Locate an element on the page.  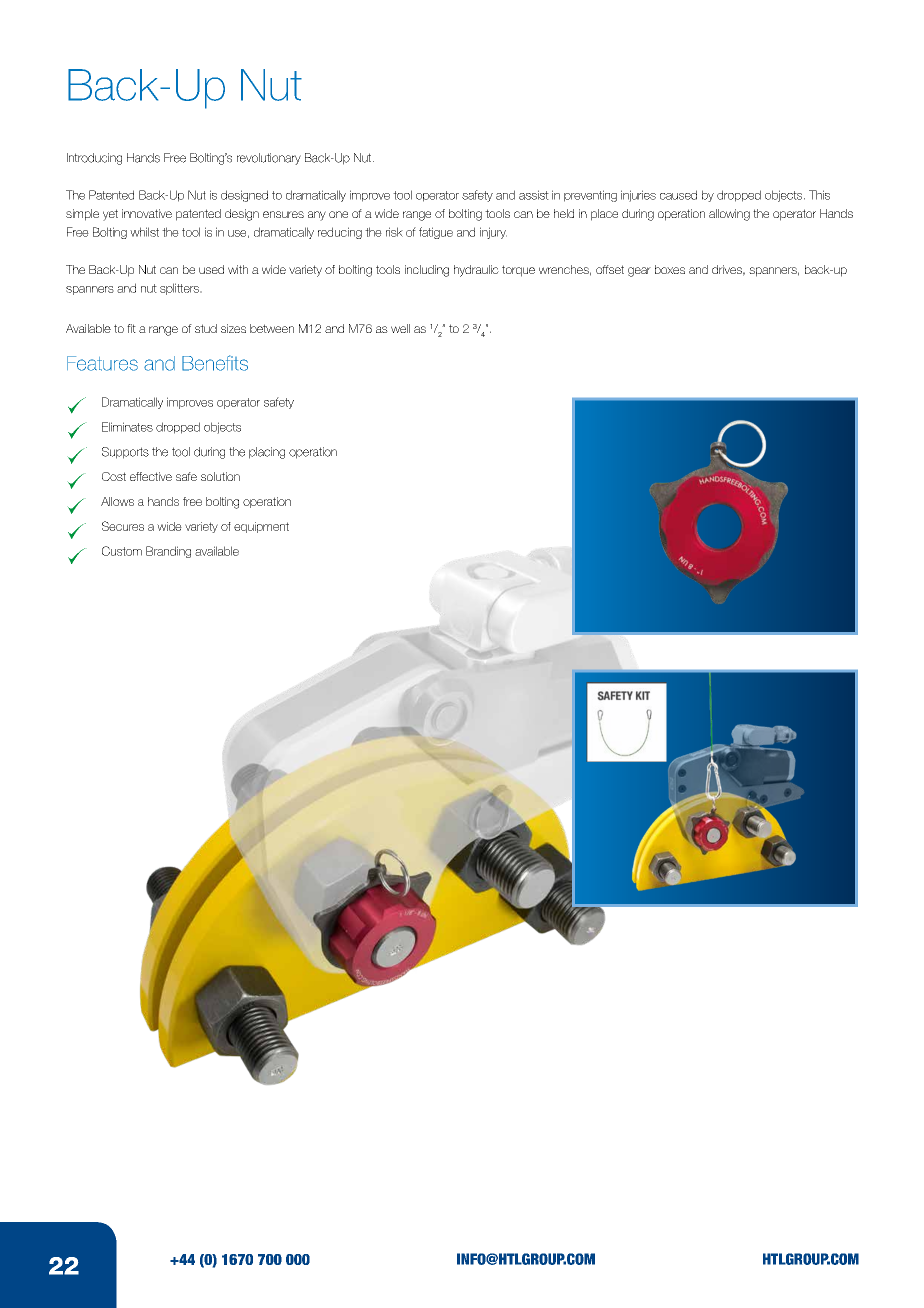
assist is located at coordinates (534, 195).
